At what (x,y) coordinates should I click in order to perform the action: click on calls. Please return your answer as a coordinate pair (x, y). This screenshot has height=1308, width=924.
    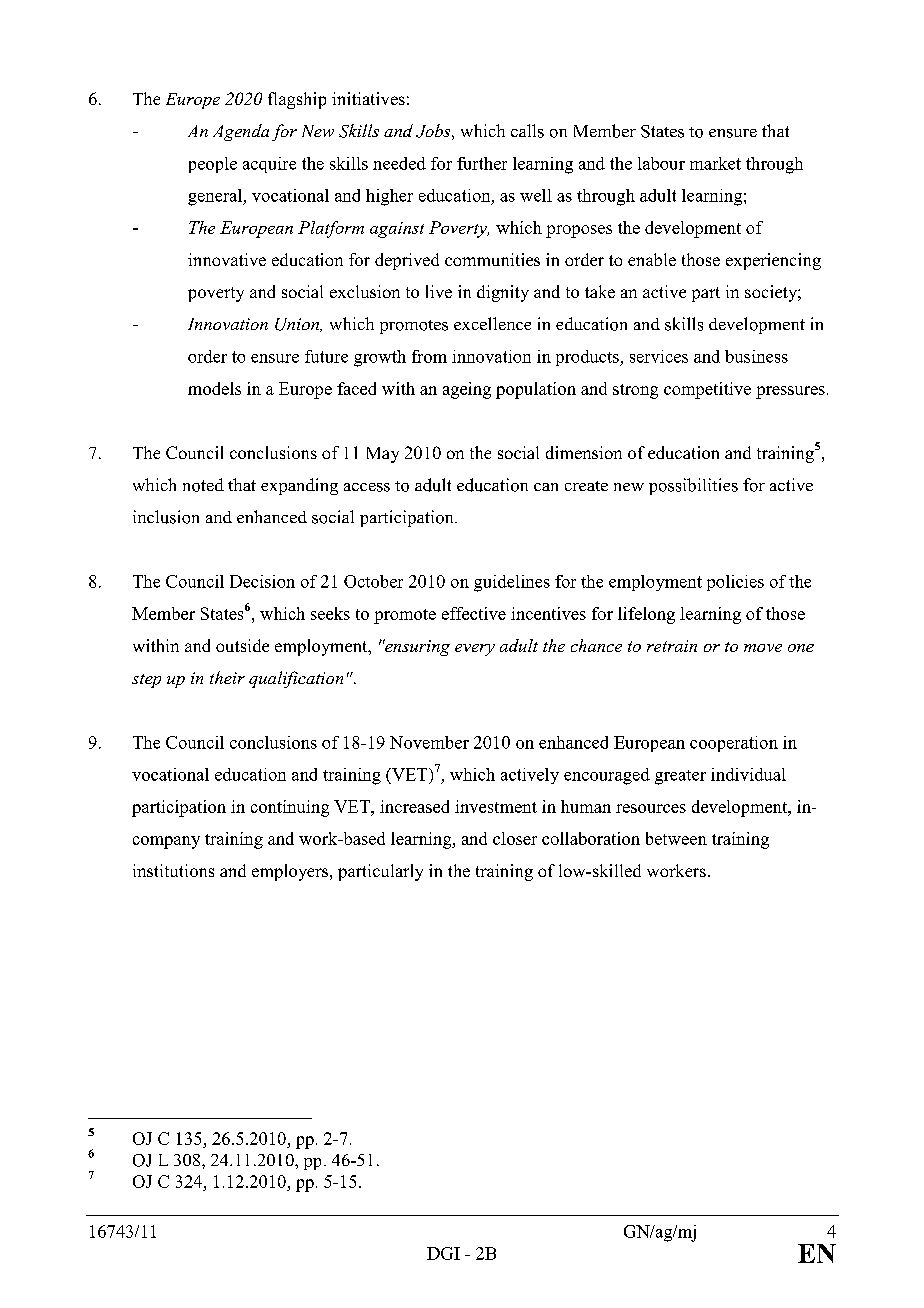
    Looking at the image, I should click on (527, 131).
